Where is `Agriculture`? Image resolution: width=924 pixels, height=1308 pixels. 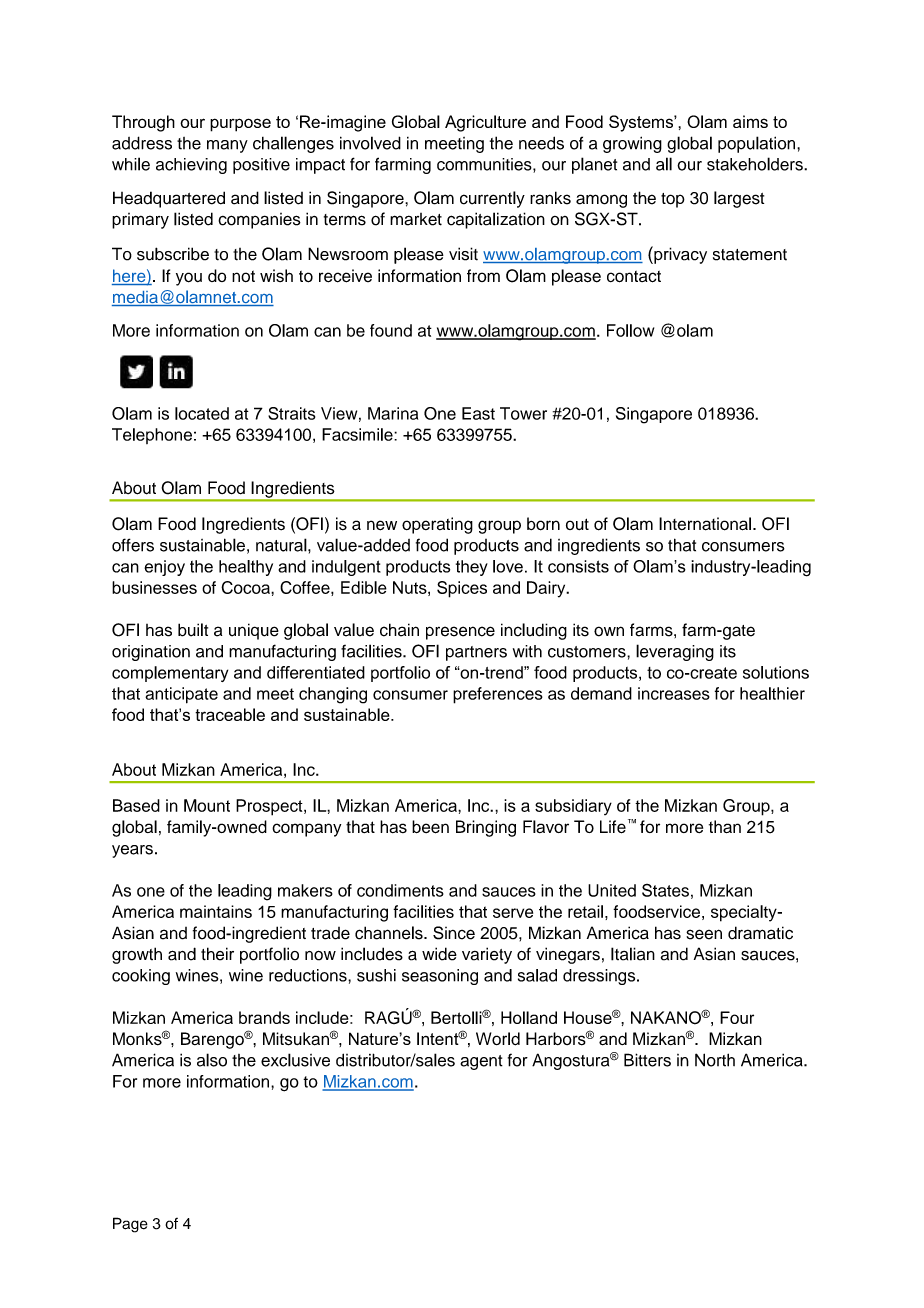 Agriculture is located at coordinates (485, 123).
